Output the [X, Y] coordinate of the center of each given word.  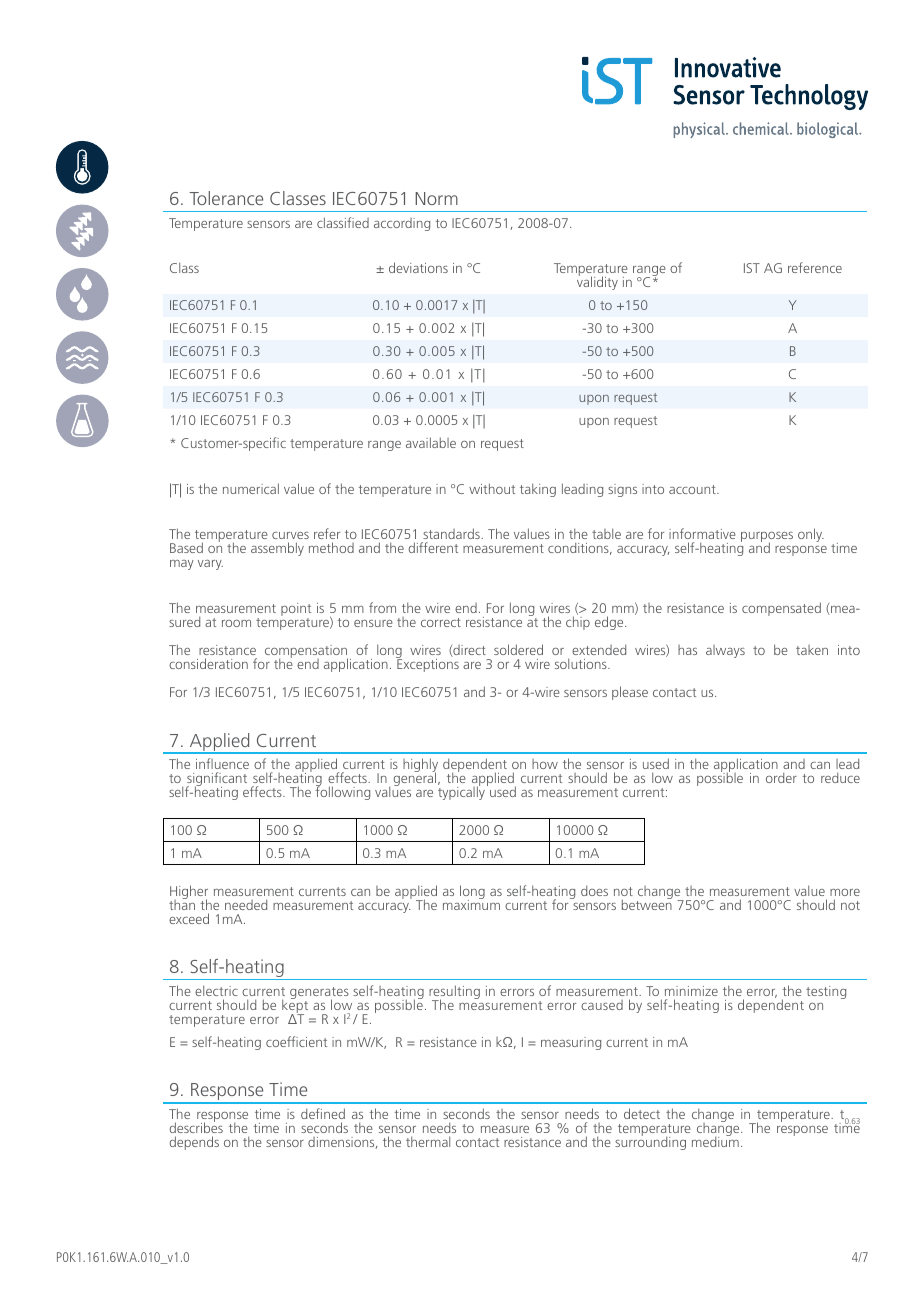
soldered [518, 649]
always [725, 651]
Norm [436, 198]
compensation [306, 653]
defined [323, 1115]
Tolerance [226, 198]
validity [597, 282]
